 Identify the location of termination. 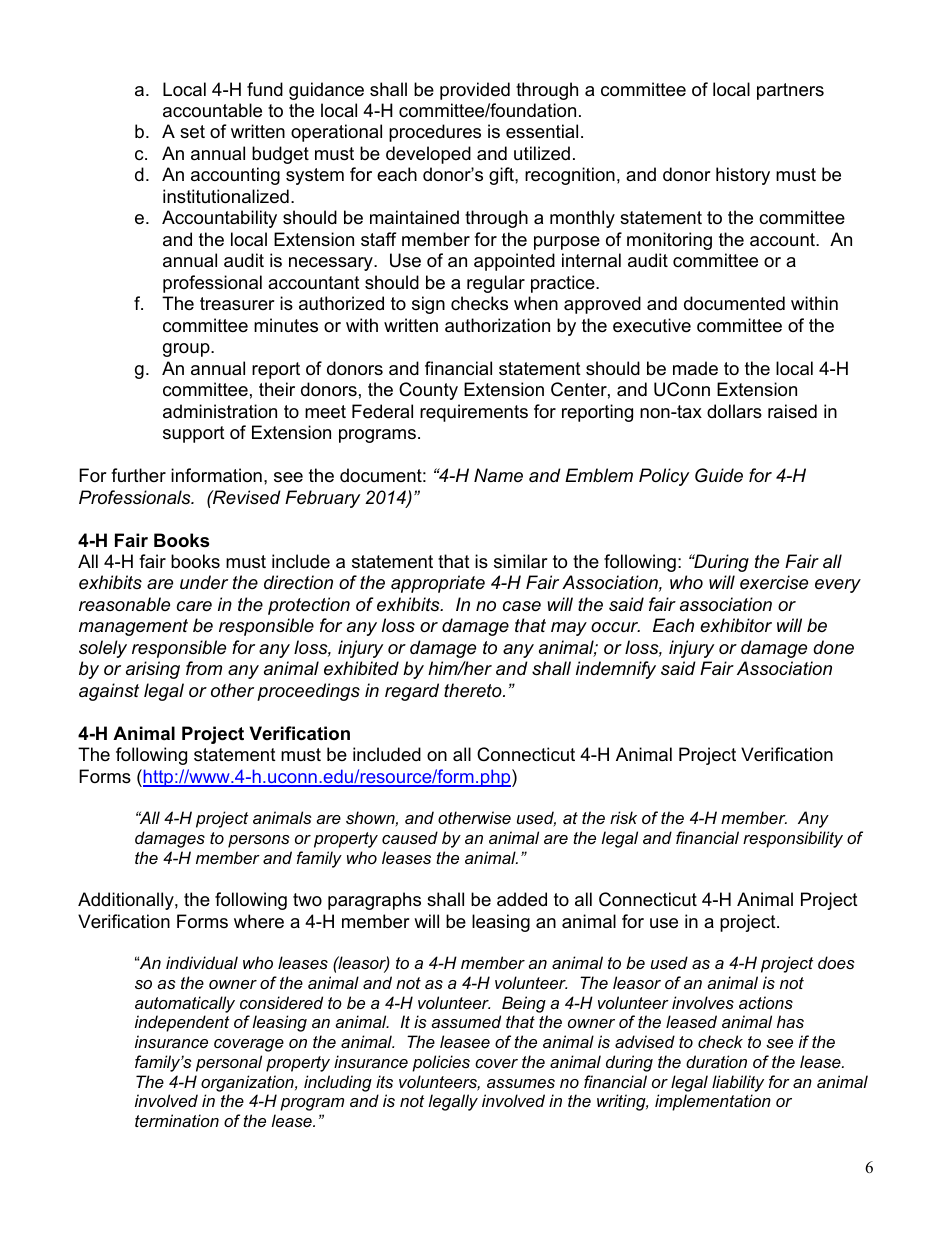
(177, 1120).
